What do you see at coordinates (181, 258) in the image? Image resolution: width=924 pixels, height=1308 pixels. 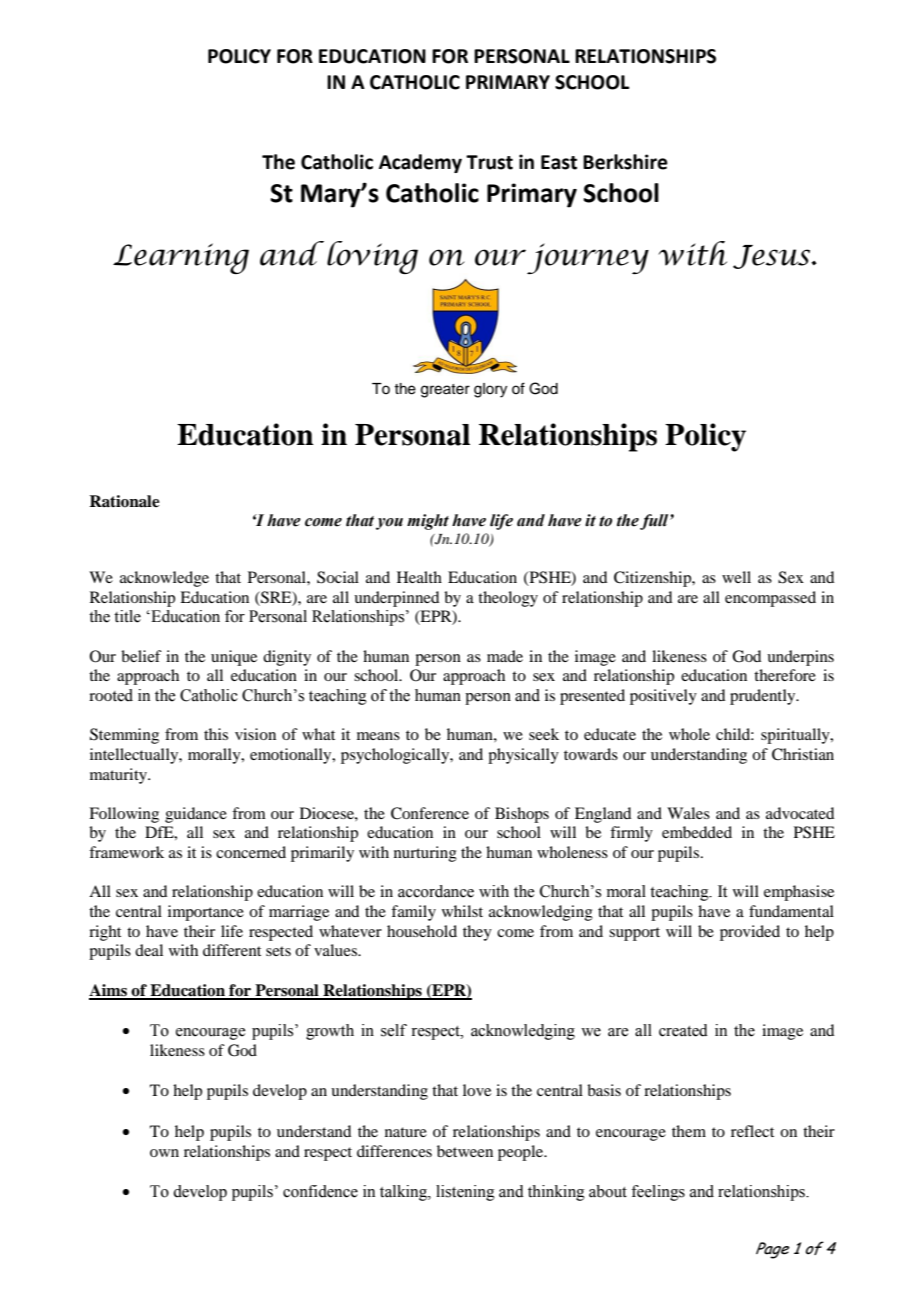 I see `Learning` at bounding box center [181, 258].
